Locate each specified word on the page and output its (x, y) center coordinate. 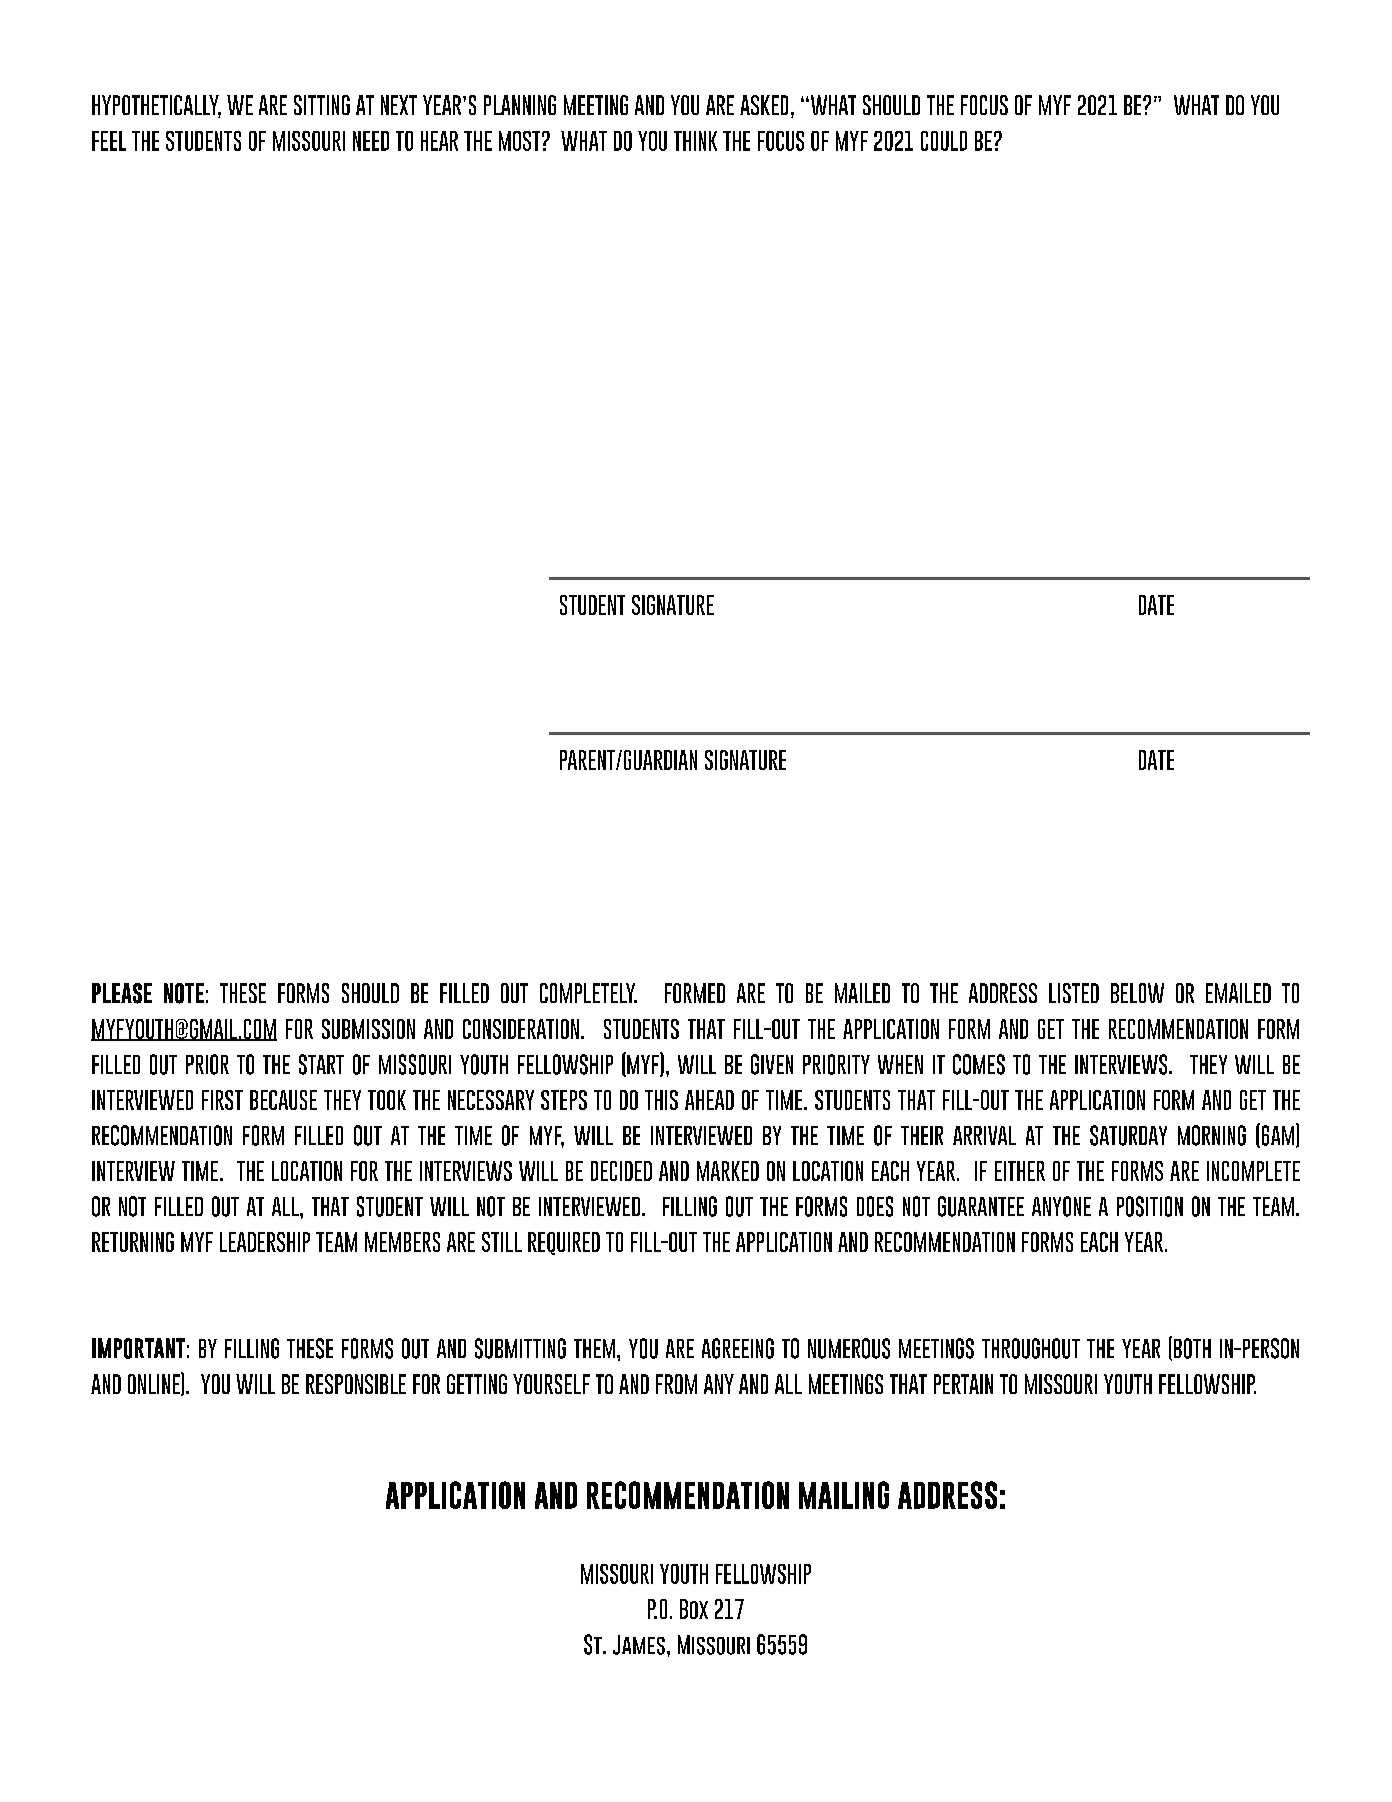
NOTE (184, 993)
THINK (695, 141)
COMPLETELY (588, 993)
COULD (944, 141)
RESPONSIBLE (356, 1384)
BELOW (1137, 993)
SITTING (322, 105)
